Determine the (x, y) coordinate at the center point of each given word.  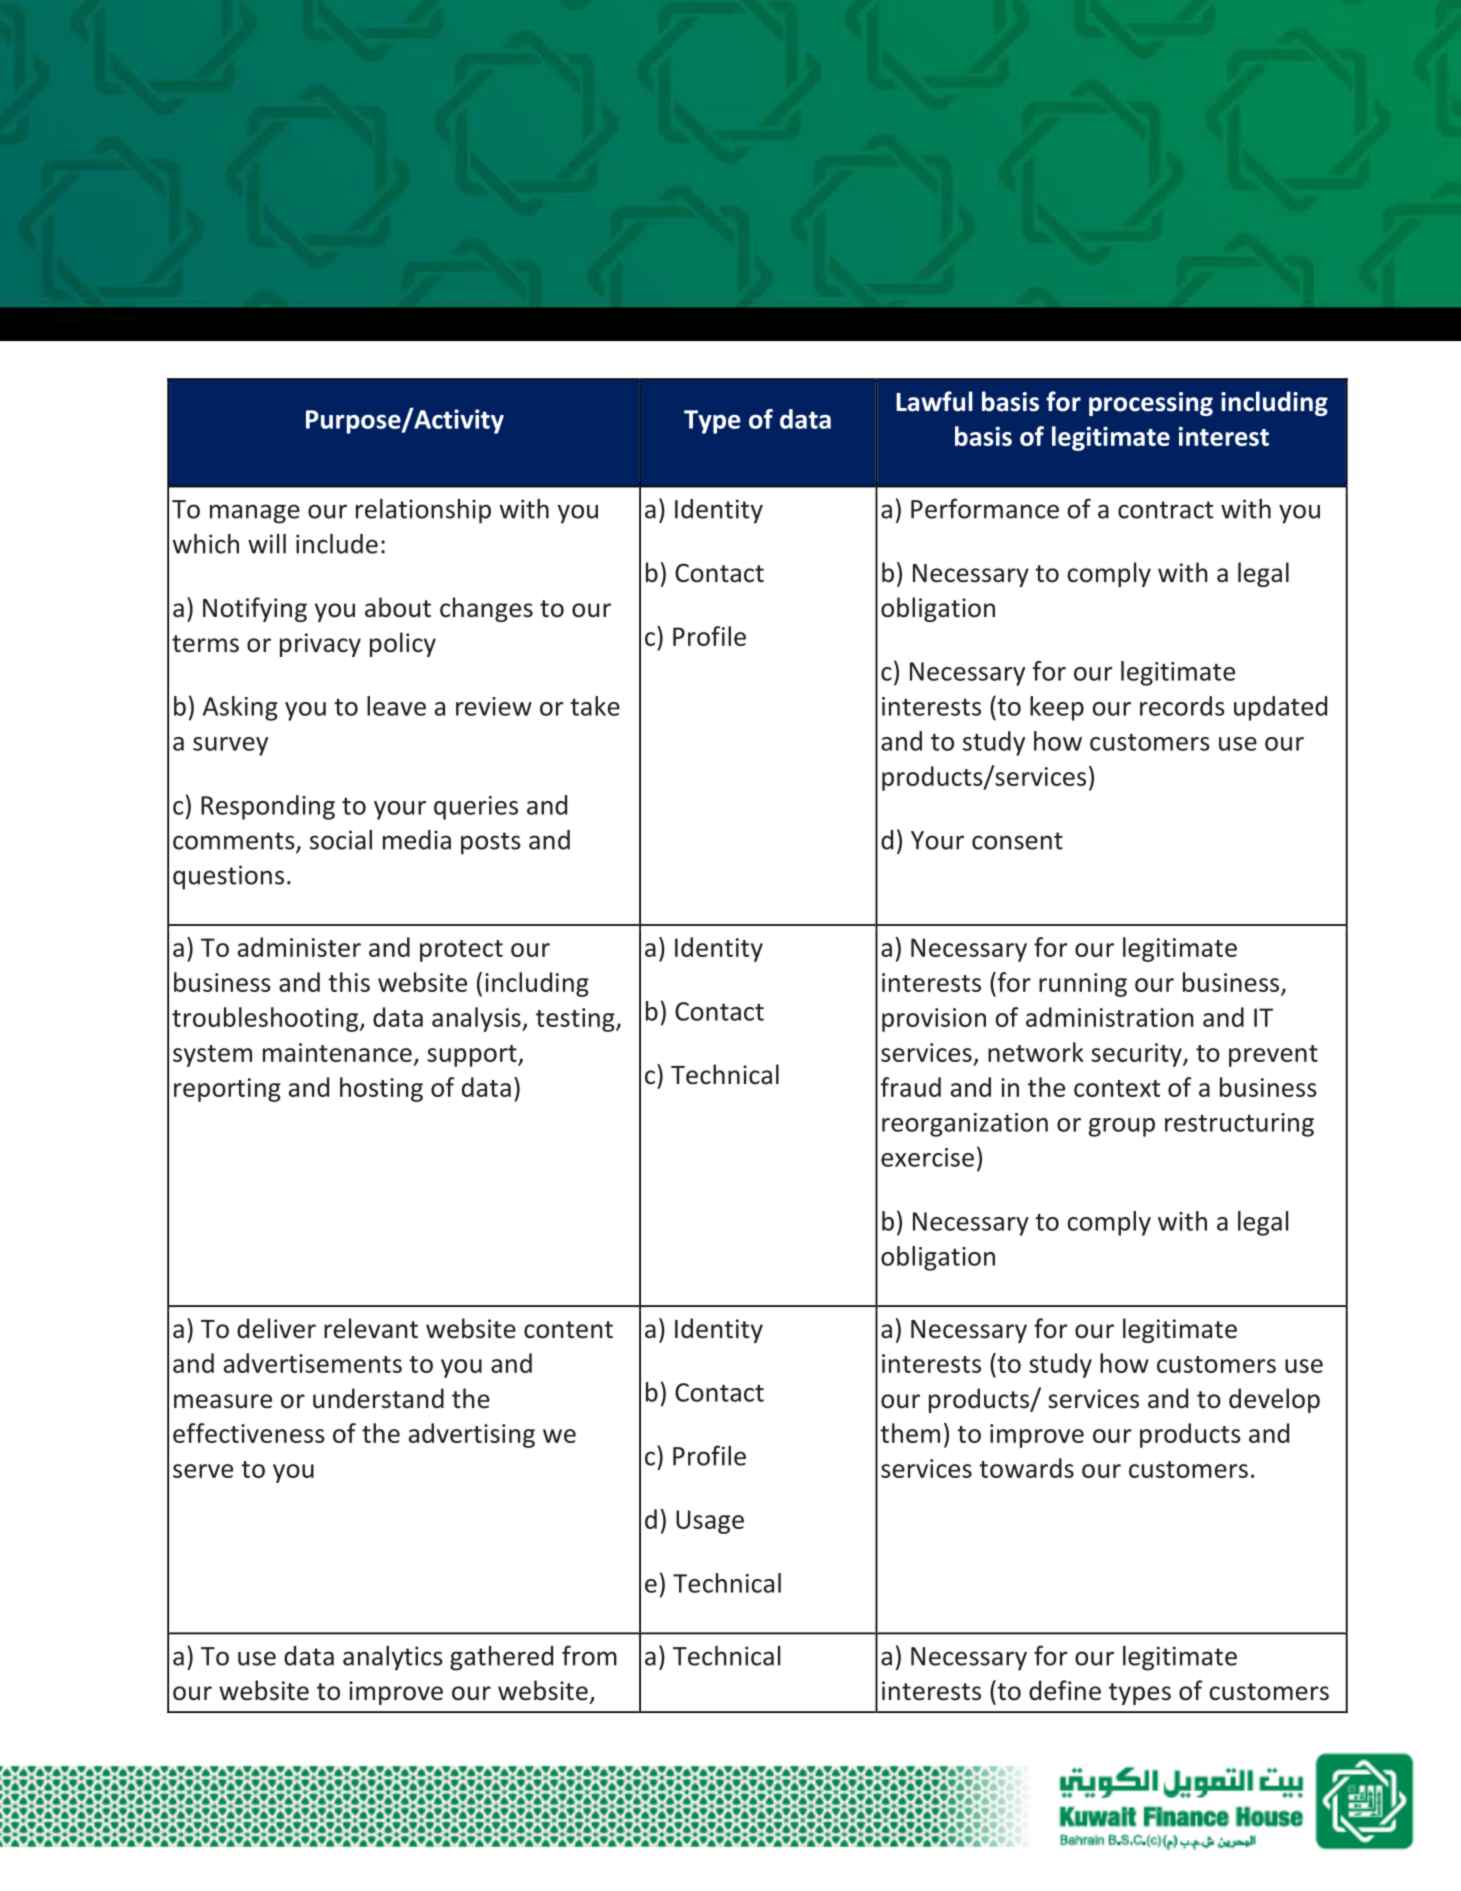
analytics (393, 1658)
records (1182, 706)
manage (255, 514)
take (595, 706)
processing (1151, 404)
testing (576, 1020)
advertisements (313, 1363)
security (1137, 1055)
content (568, 1330)
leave (396, 706)
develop (1274, 1400)
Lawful (934, 401)
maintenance (337, 1052)
